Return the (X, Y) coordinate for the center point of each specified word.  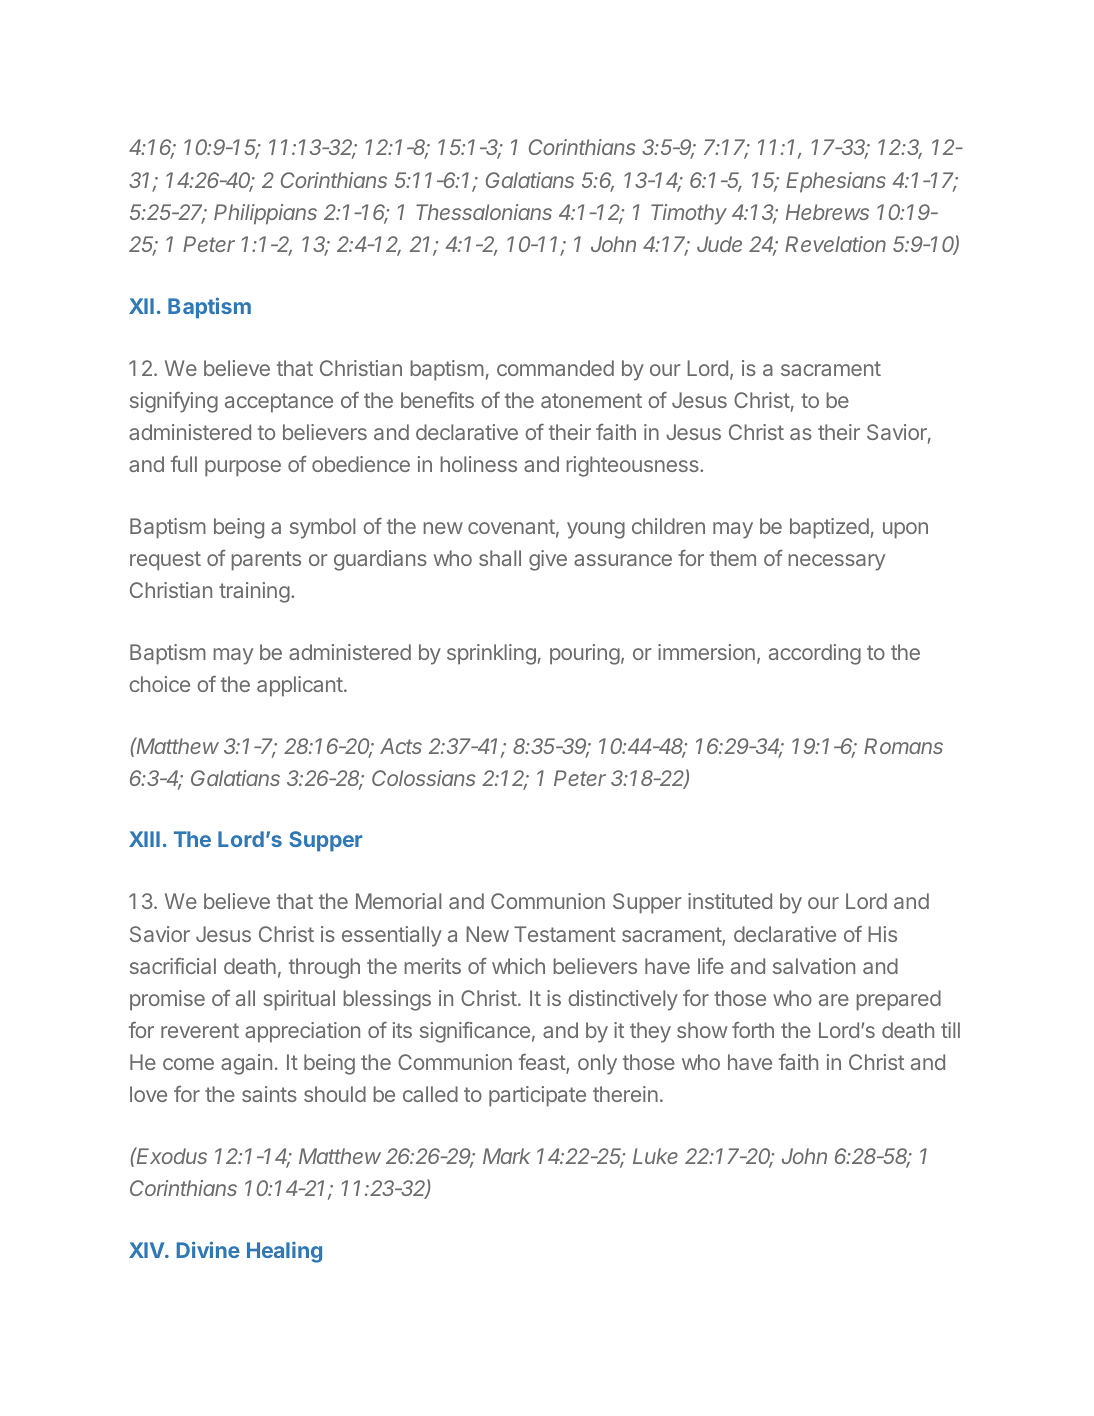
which (518, 966)
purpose (243, 468)
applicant (300, 686)
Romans (903, 746)
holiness (478, 464)
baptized (829, 528)
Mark (506, 1156)
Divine (208, 1249)
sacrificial (173, 966)
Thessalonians (484, 212)
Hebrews (827, 212)
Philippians (265, 214)
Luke (655, 1156)
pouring (585, 654)
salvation (814, 966)
